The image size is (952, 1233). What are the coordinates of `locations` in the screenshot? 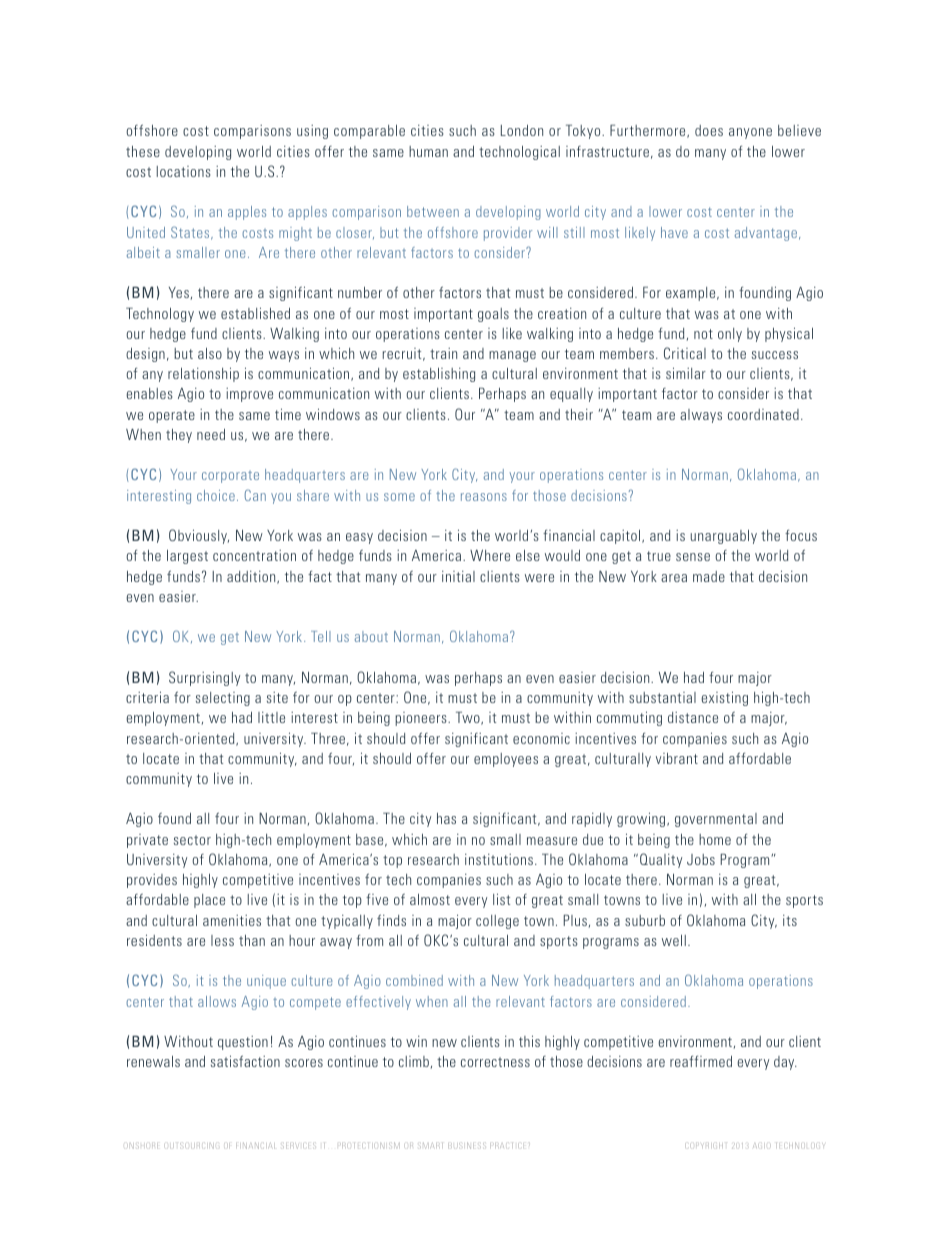 It's located at (184, 171).
